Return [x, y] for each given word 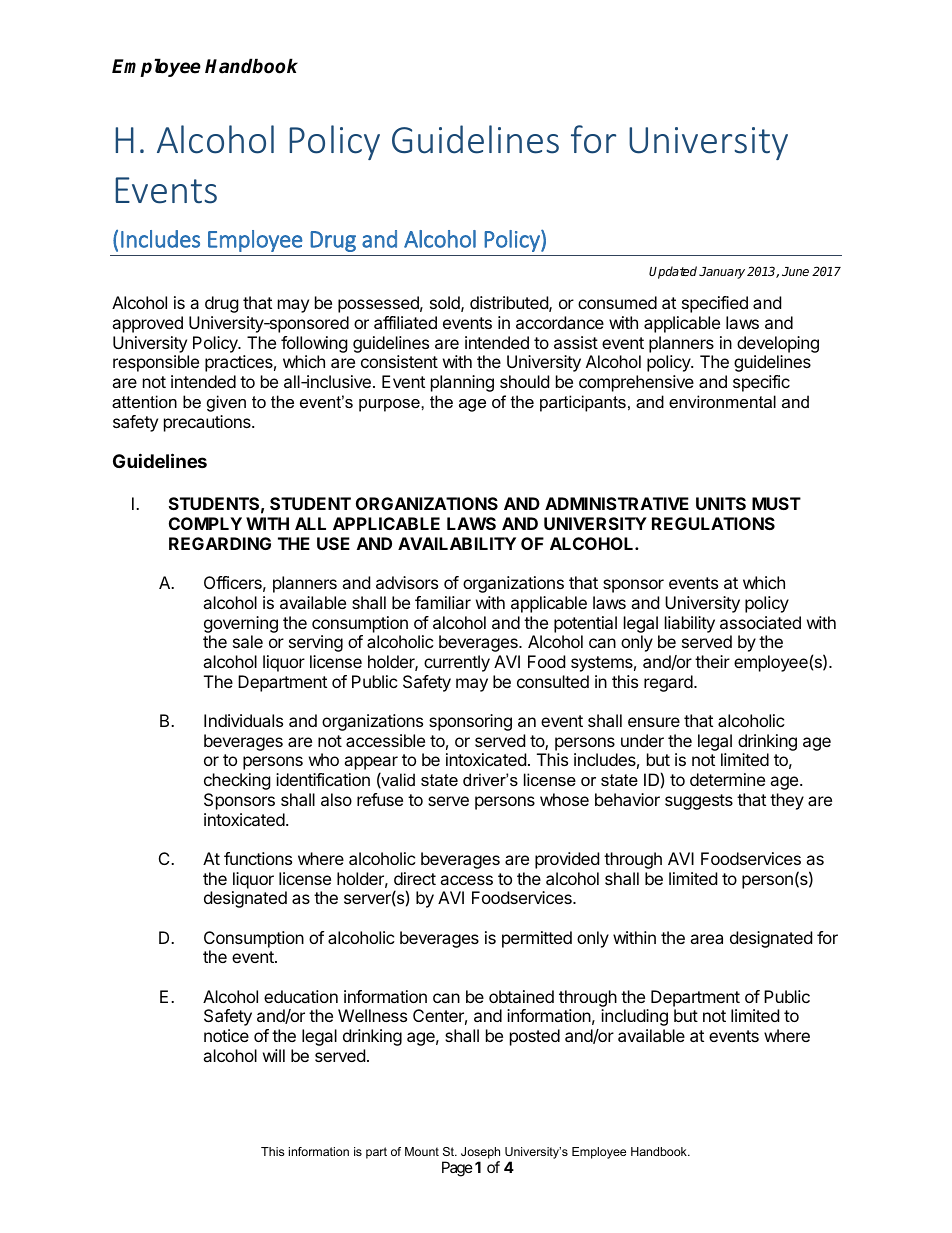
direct [415, 878]
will [274, 1055]
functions [258, 858]
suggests [699, 802]
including [634, 1017]
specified [715, 304]
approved [147, 324]
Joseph [480, 1153]
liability [690, 624]
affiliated [405, 322]
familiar [443, 602]
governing [241, 624]
